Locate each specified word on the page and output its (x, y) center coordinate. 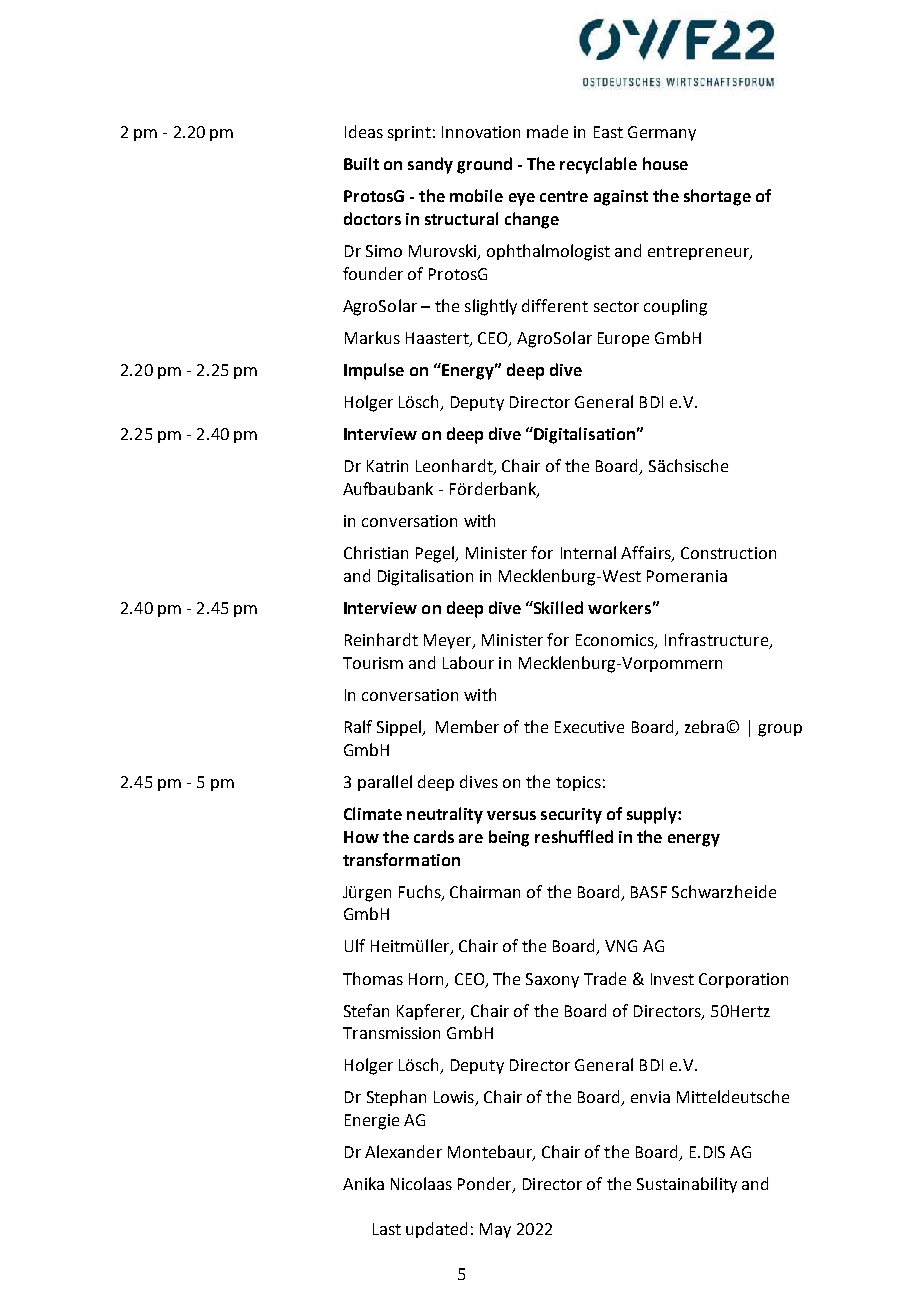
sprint (409, 133)
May (495, 1230)
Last (387, 1229)
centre (564, 196)
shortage (717, 197)
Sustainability (687, 1185)
